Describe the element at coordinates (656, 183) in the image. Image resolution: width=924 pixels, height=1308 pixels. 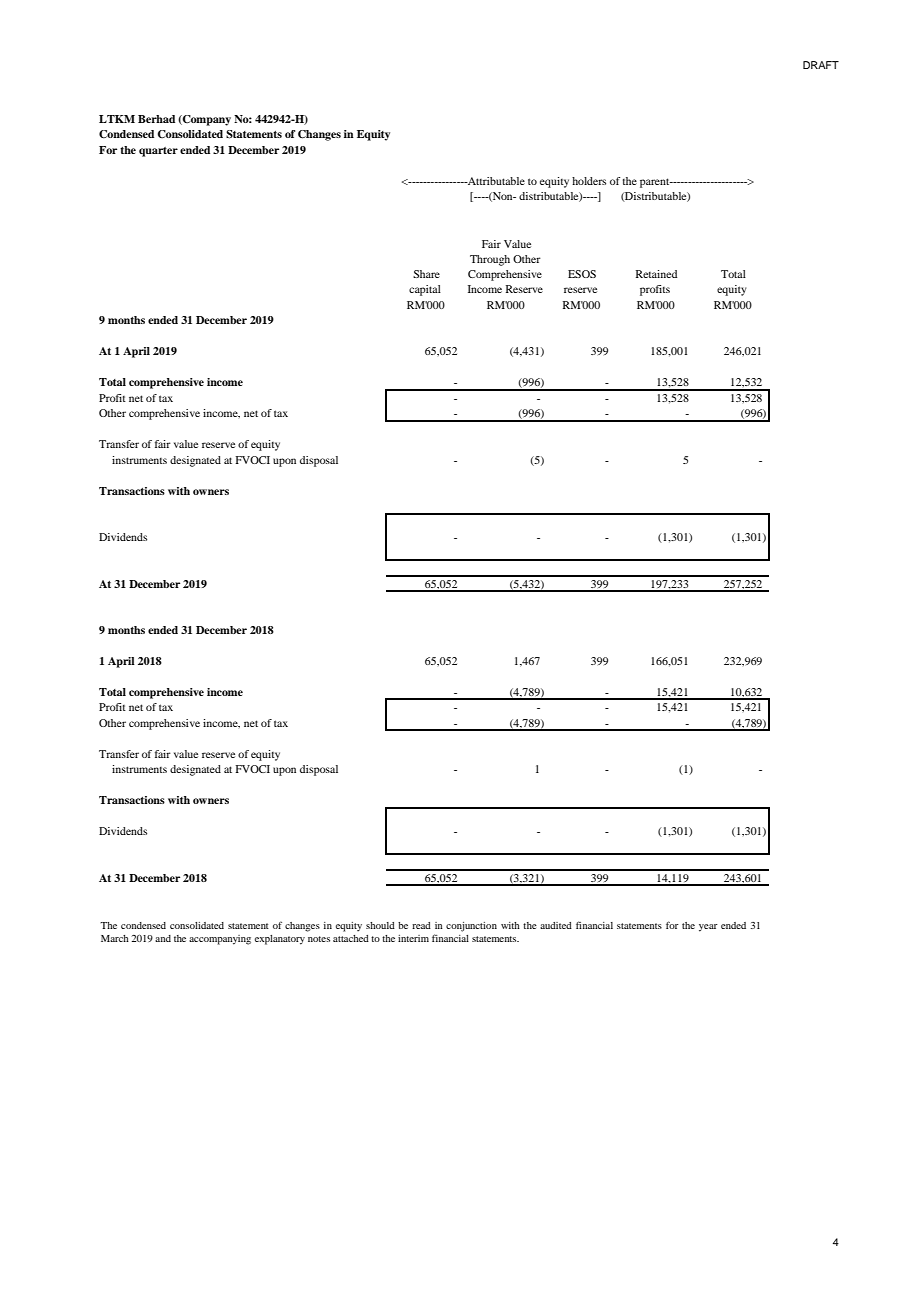
I see `parent` at that location.
